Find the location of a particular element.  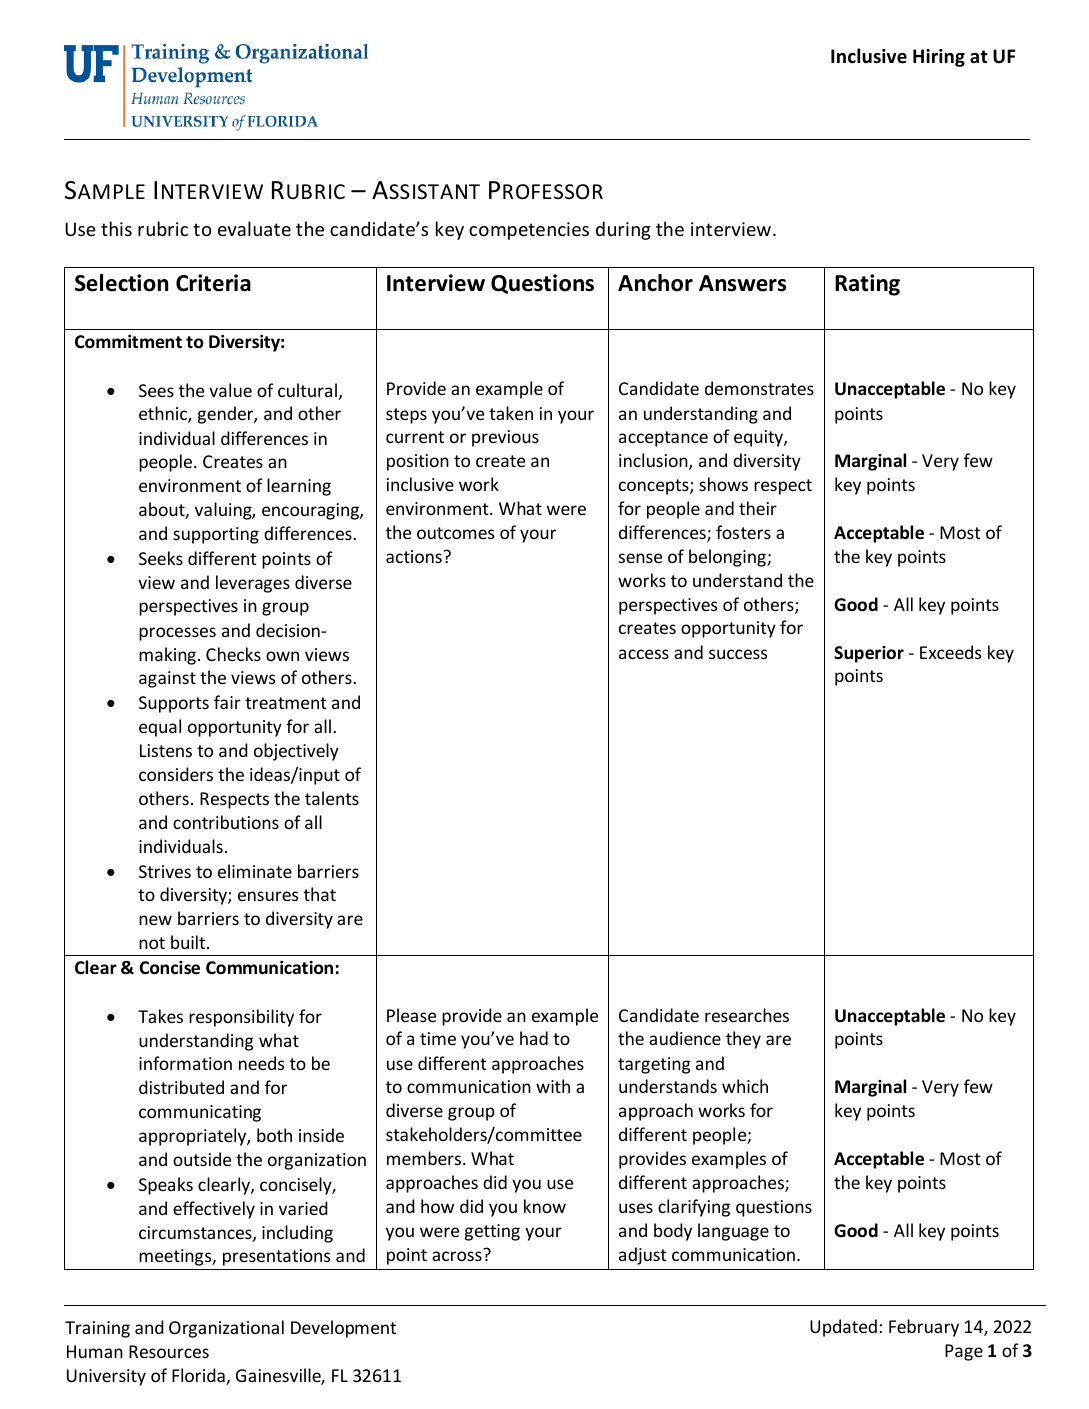

value is located at coordinates (230, 390).
